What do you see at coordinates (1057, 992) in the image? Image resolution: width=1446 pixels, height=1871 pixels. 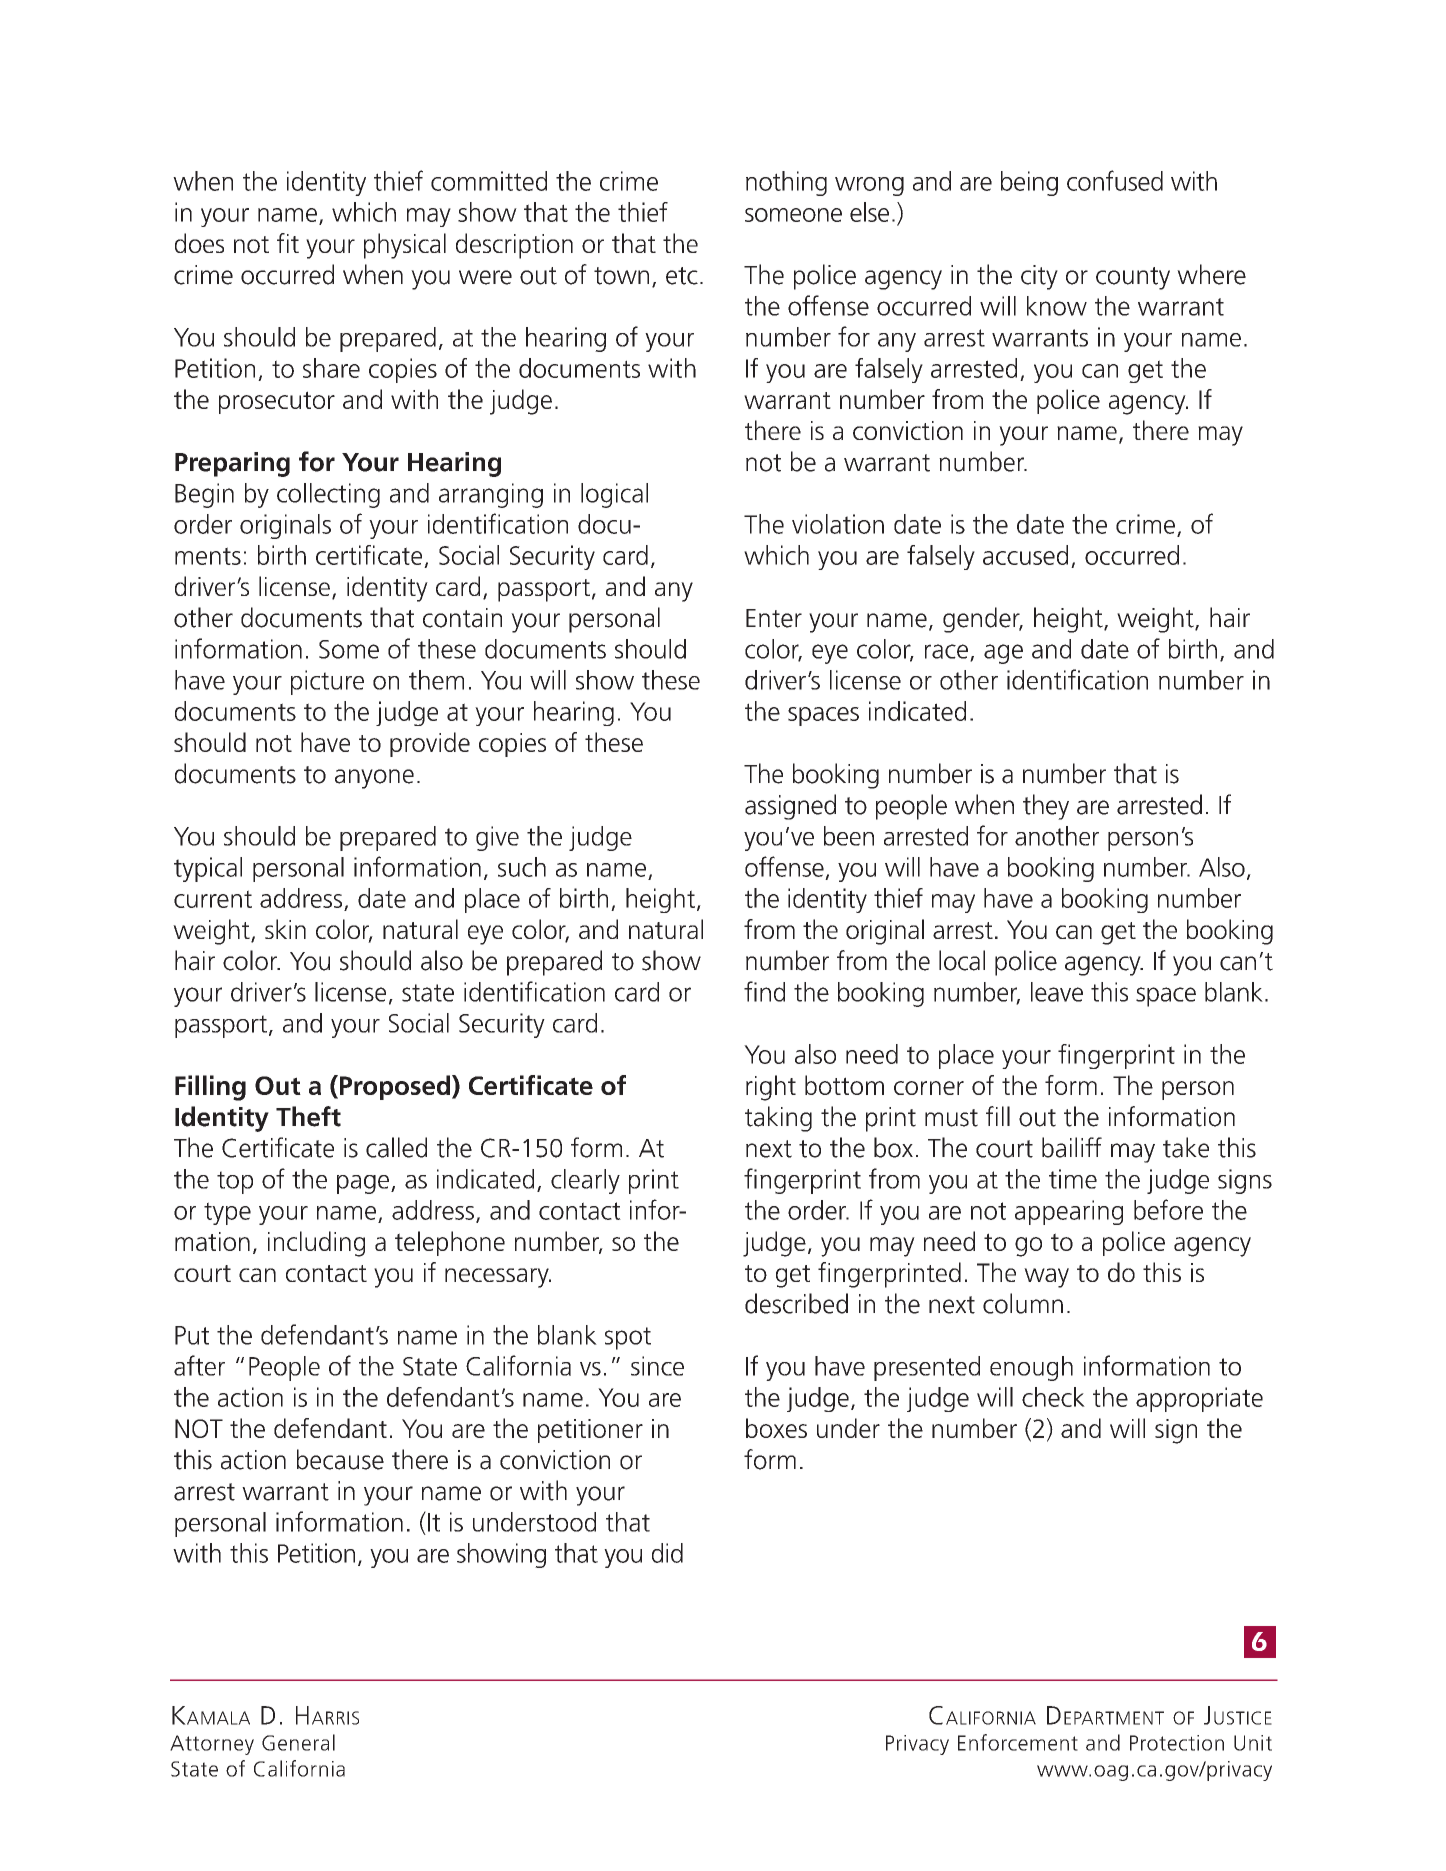 I see `leave` at bounding box center [1057, 992].
